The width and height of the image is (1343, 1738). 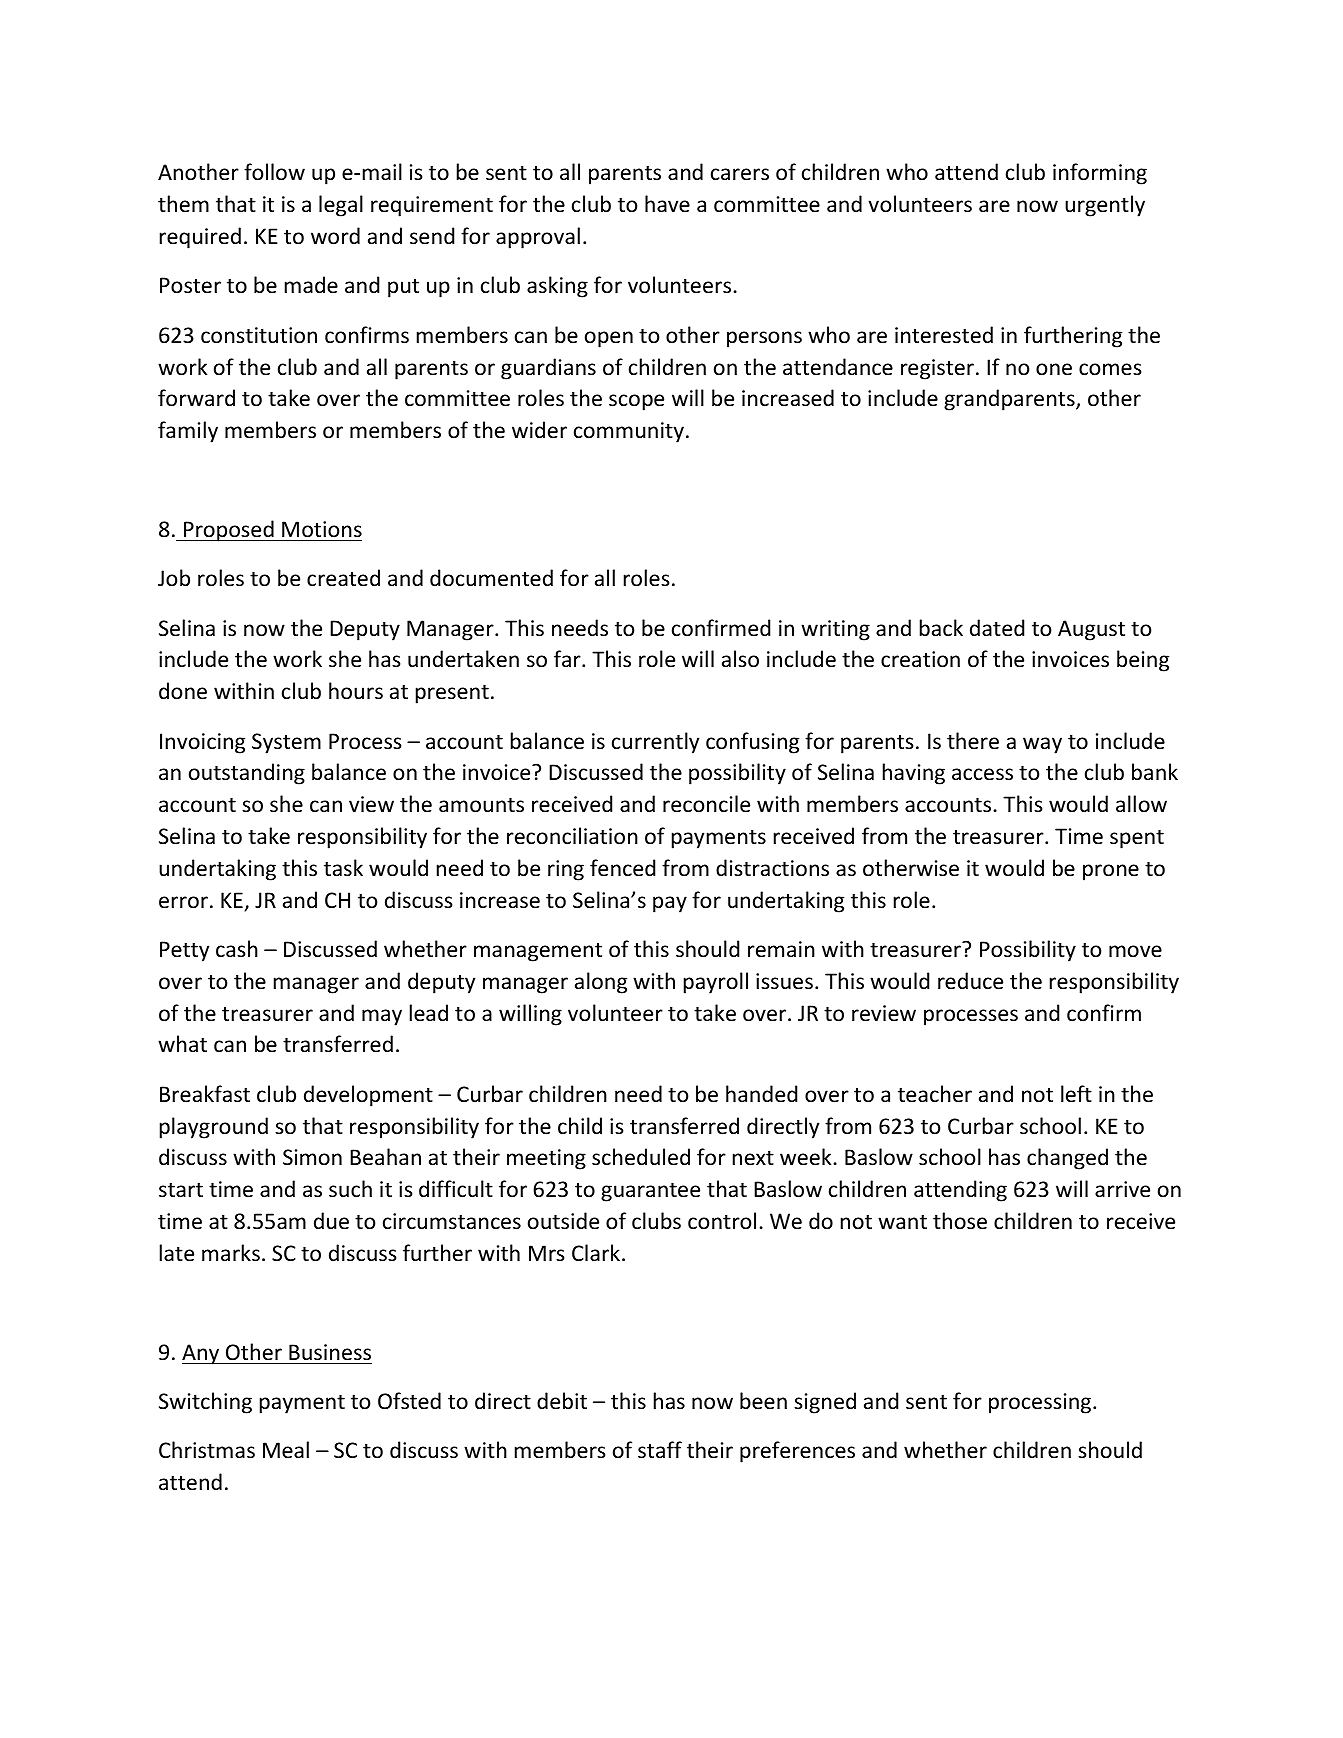 What do you see at coordinates (1105, 206) in the image?
I see `urgently` at bounding box center [1105, 206].
